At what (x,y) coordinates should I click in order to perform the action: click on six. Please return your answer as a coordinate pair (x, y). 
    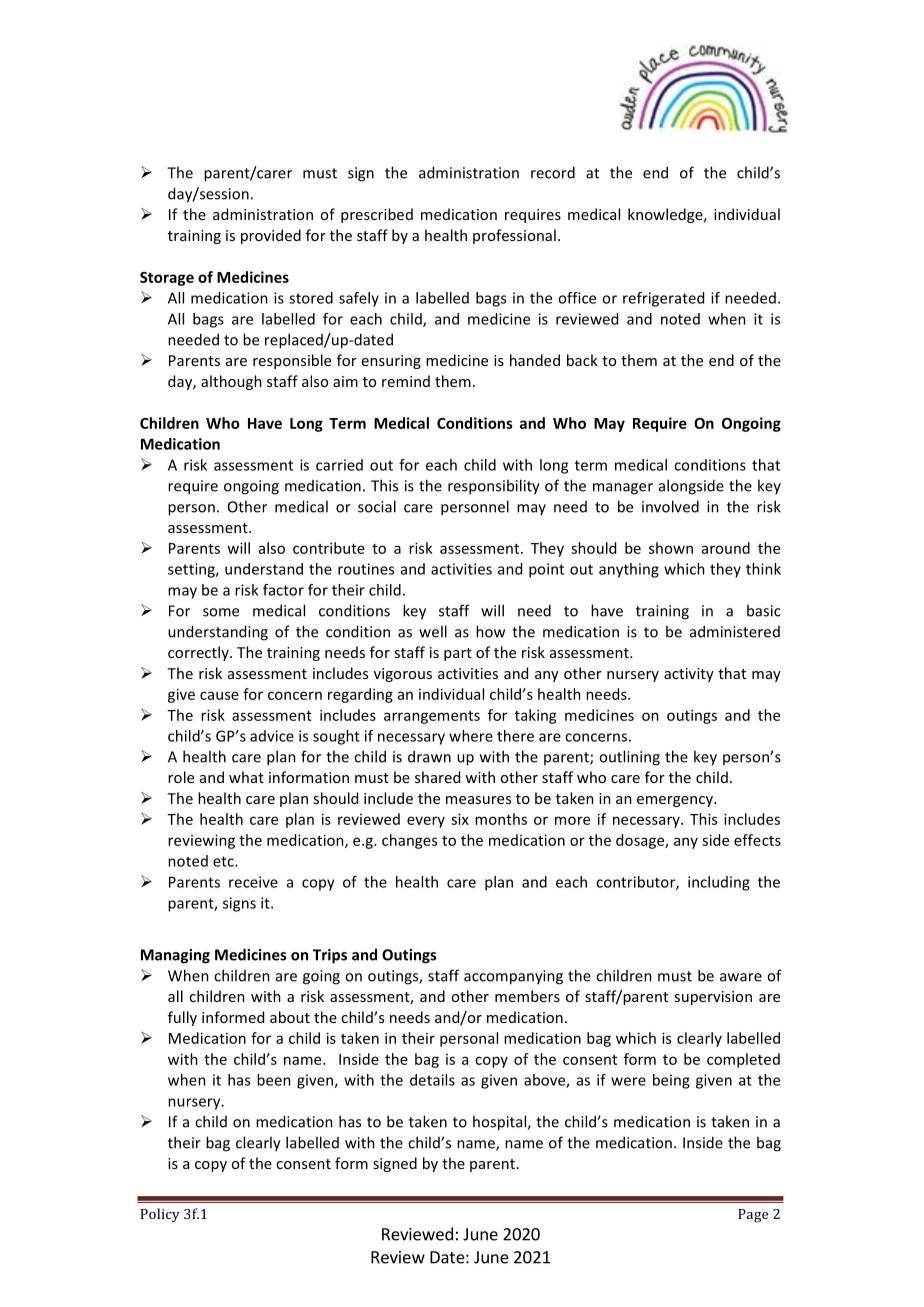
    Looking at the image, I should click on (460, 819).
